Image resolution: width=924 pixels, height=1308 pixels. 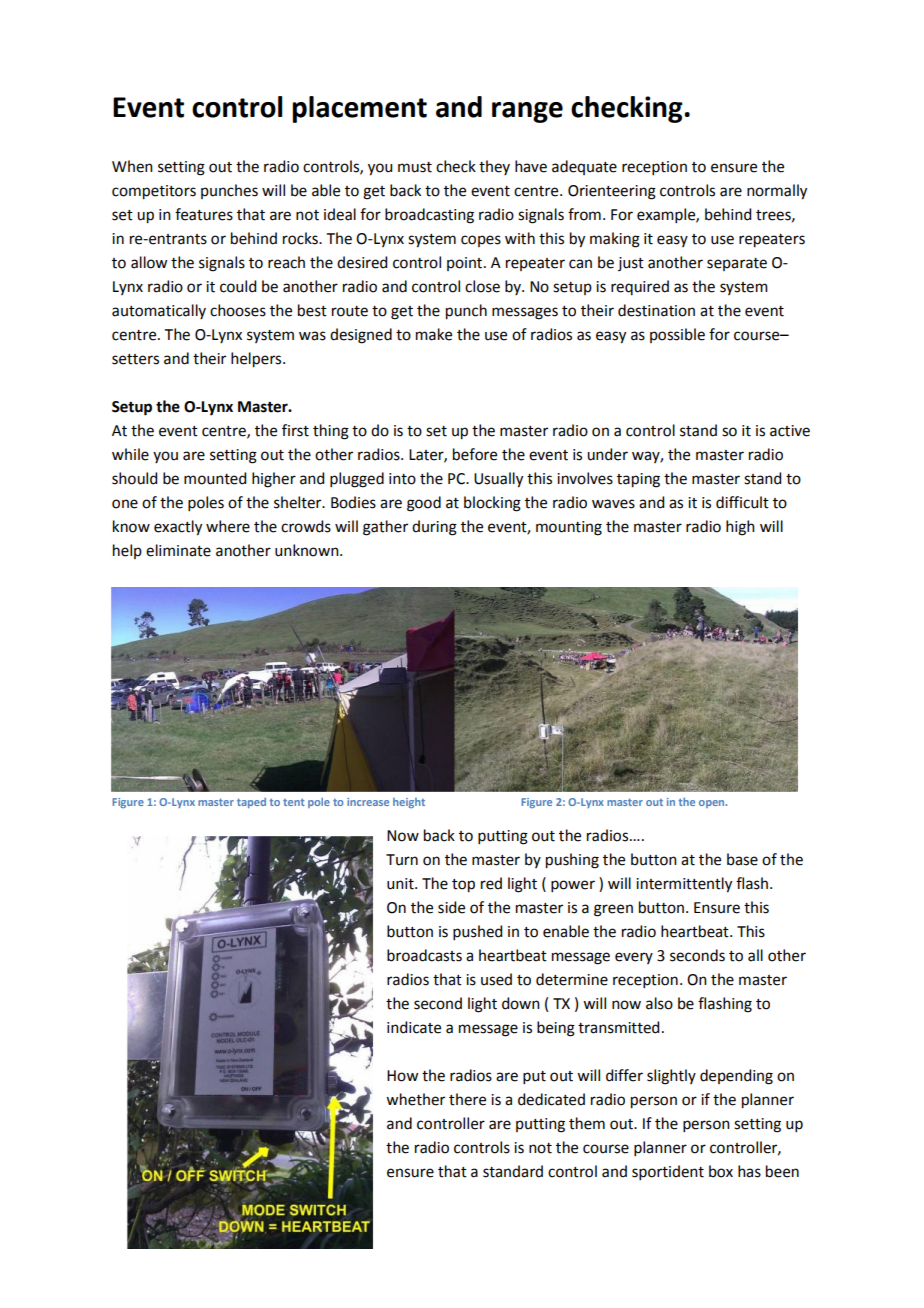 What do you see at coordinates (434, 528) in the document?
I see `during` at bounding box center [434, 528].
